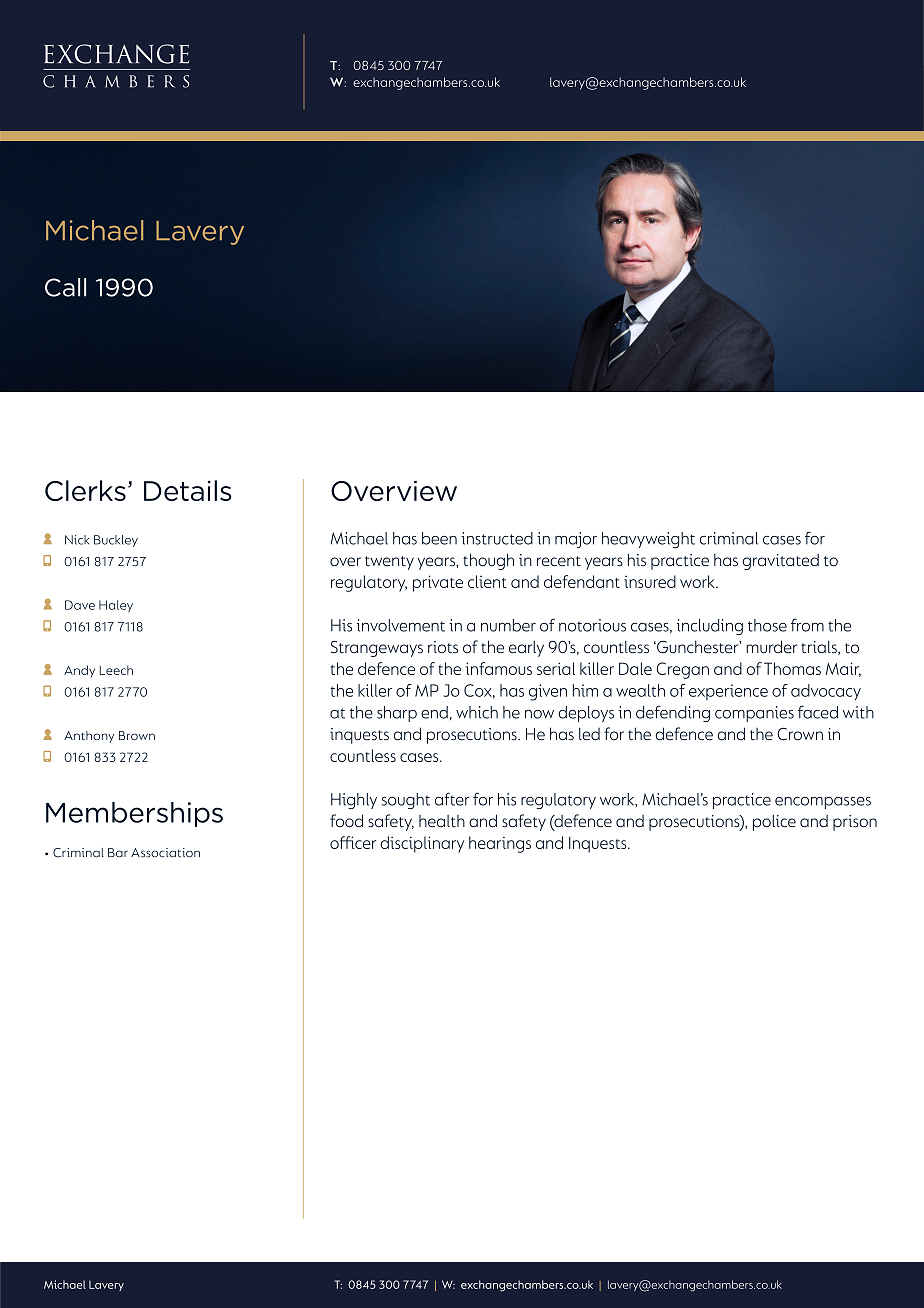  What do you see at coordinates (781, 562) in the image?
I see `gravitated` at bounding box center [781, 562].
